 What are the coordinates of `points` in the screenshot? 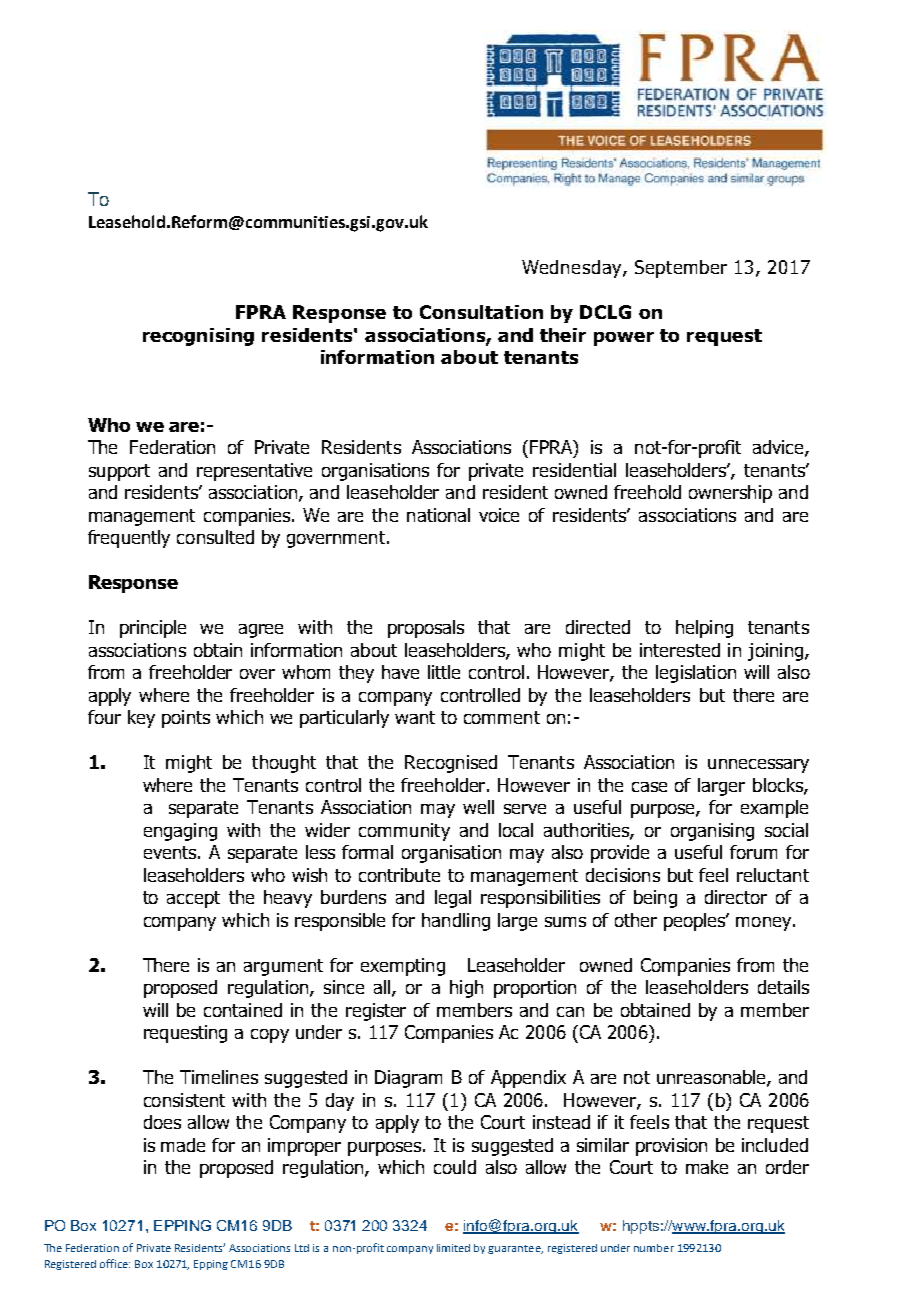 It's located at (186, 719).
